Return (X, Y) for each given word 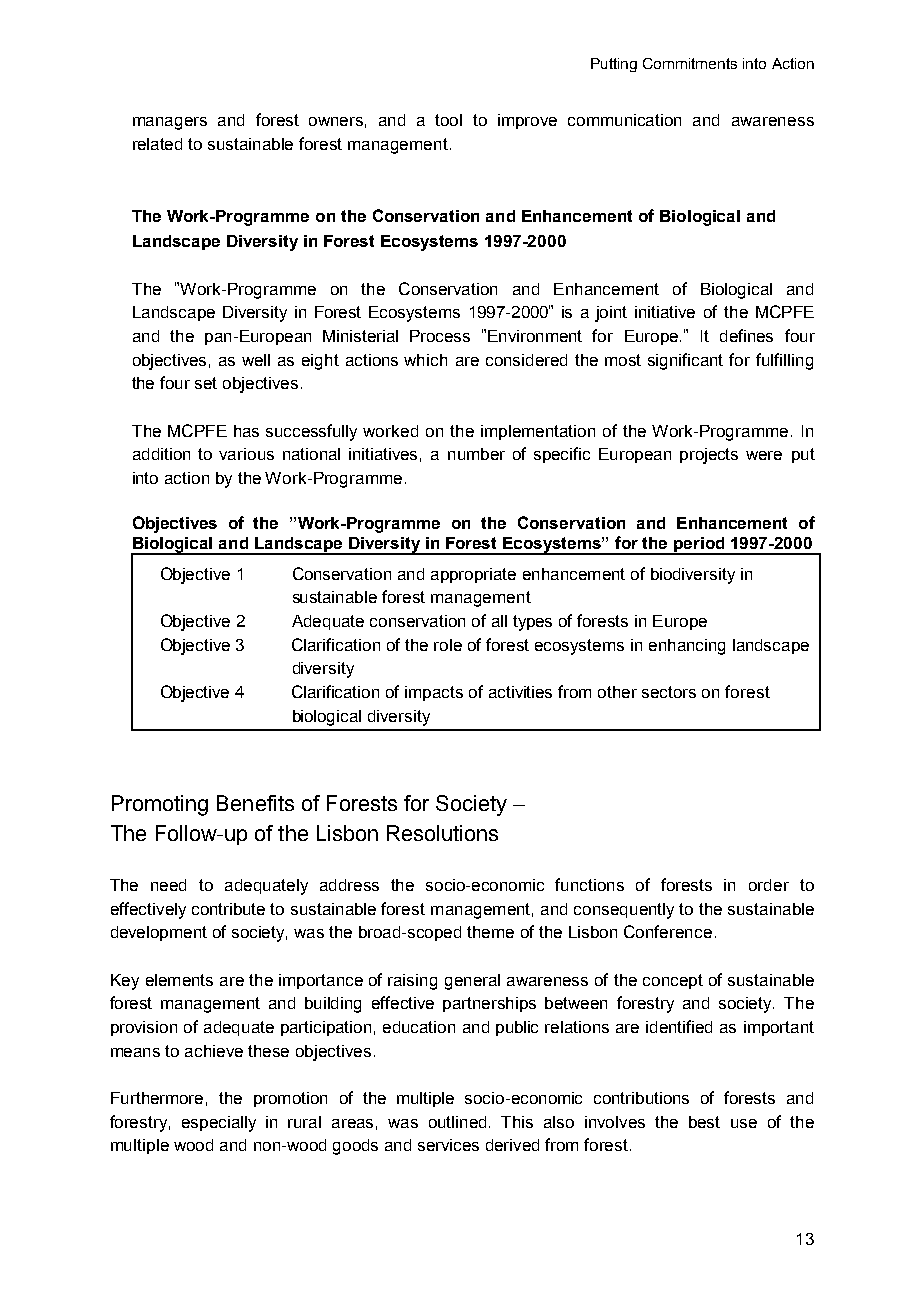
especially (219, 1124)
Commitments (690, 63)
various (246, 454)
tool (448, 120)
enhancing (687, 647)
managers (170, 123)
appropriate (473, 575)
